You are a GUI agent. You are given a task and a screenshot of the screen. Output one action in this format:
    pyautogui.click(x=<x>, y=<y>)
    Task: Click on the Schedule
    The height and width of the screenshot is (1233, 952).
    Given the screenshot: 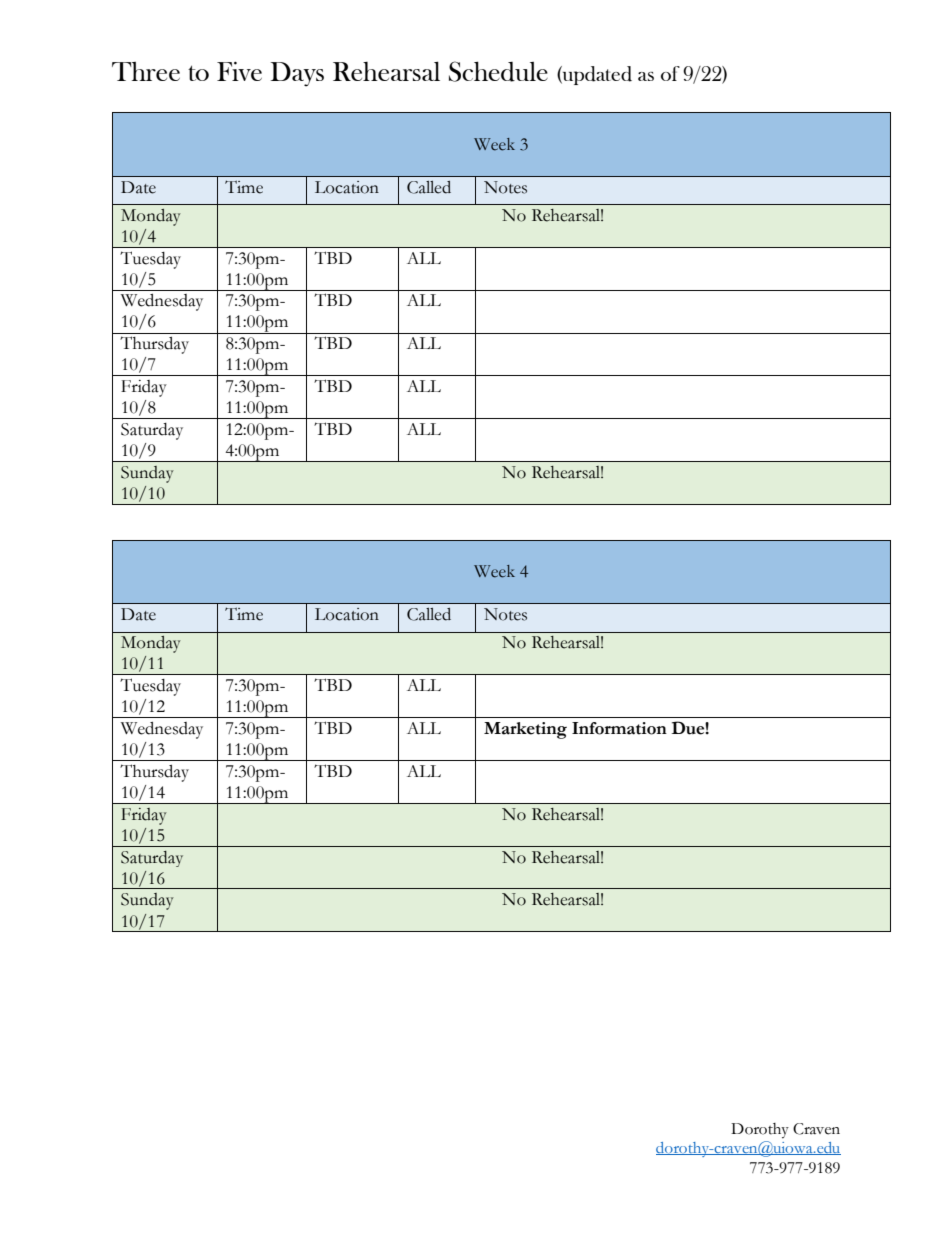 What is the action you would take?
    pyautogui.click(x=498, y=71)
